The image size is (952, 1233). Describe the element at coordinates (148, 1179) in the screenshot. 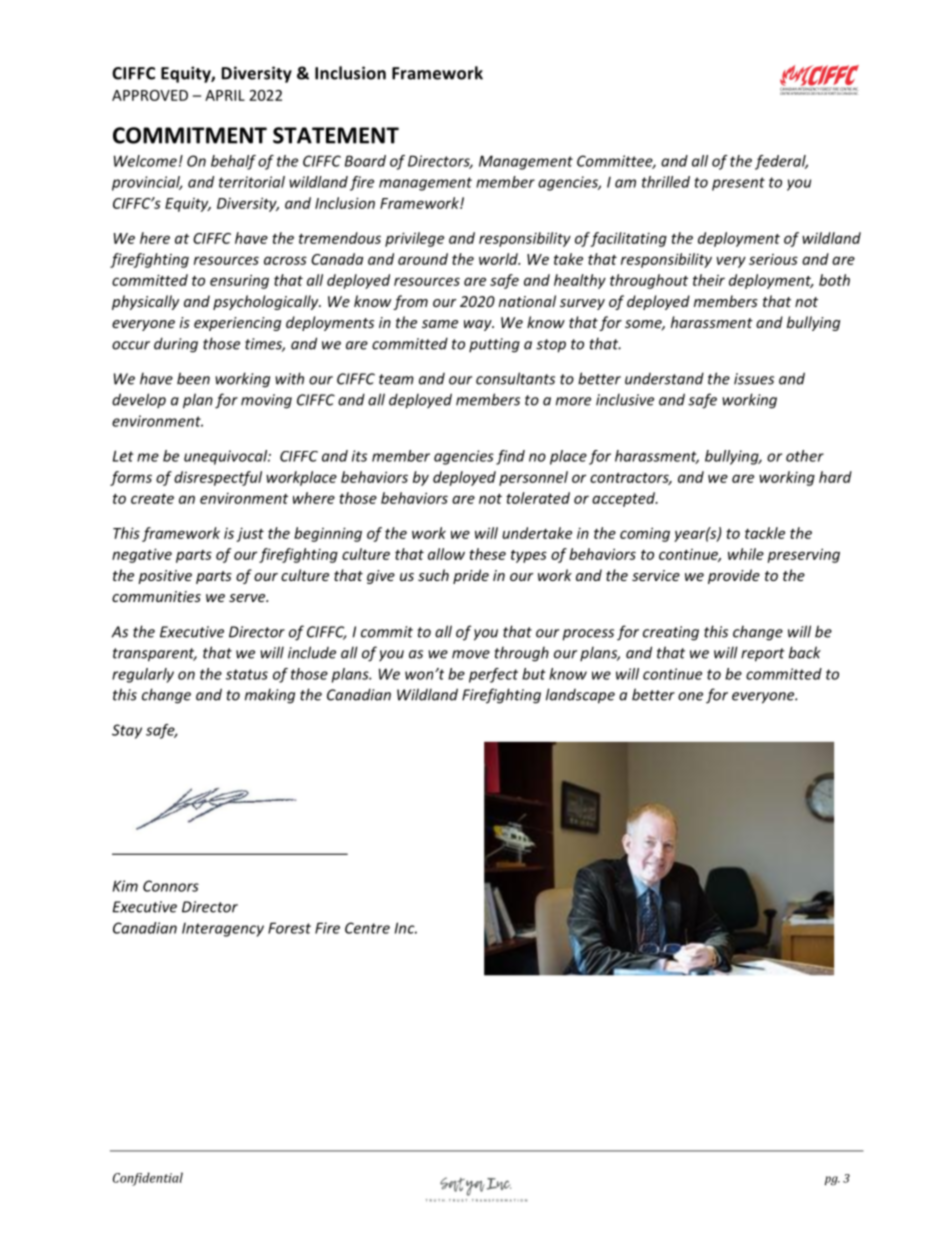

I see `Confidential` at that location.
